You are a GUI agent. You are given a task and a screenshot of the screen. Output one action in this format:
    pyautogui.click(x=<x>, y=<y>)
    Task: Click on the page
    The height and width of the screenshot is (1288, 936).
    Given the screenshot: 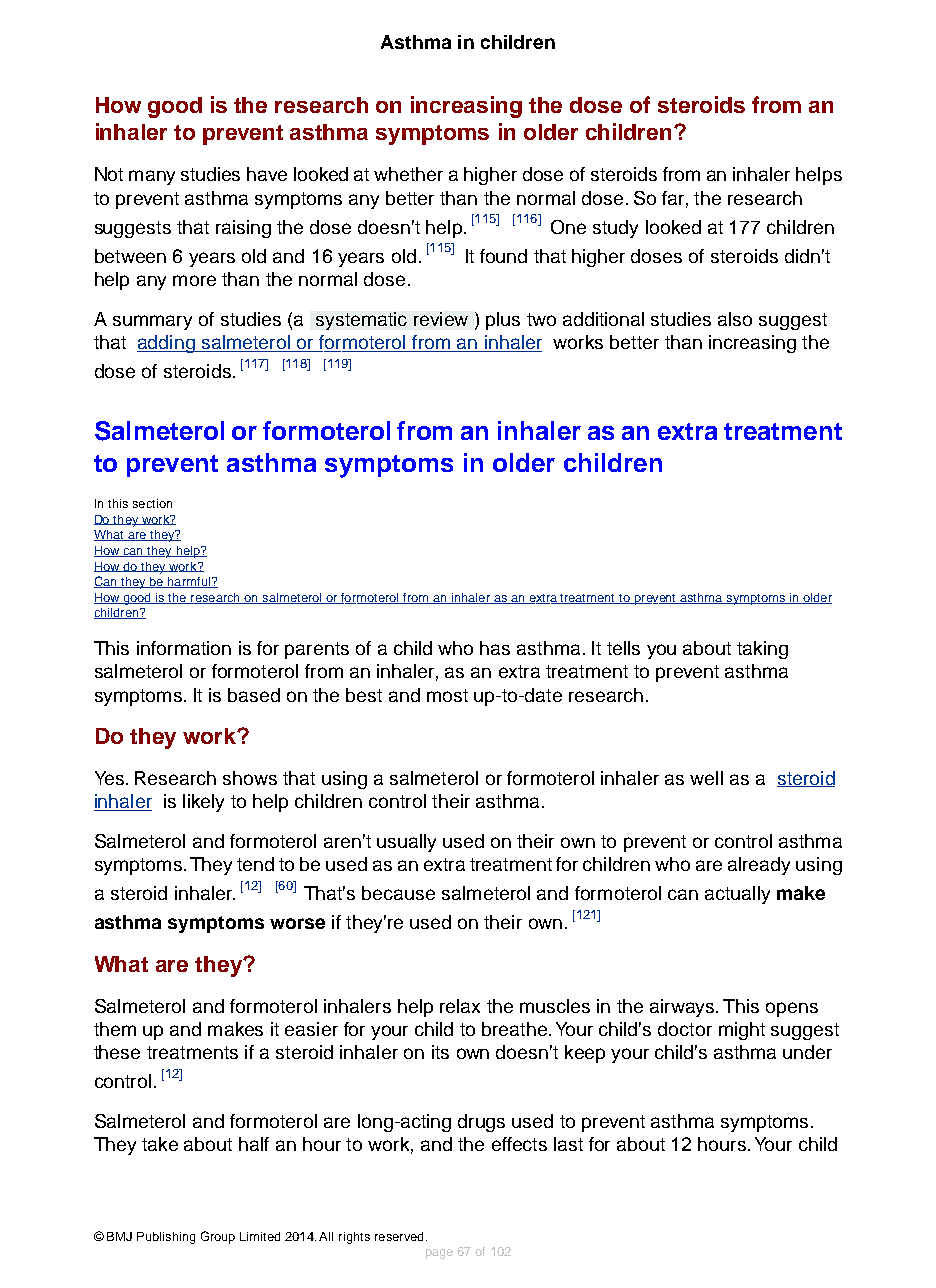 What is the action you would take?
    pyautogui.click(x=439, y=1254)
